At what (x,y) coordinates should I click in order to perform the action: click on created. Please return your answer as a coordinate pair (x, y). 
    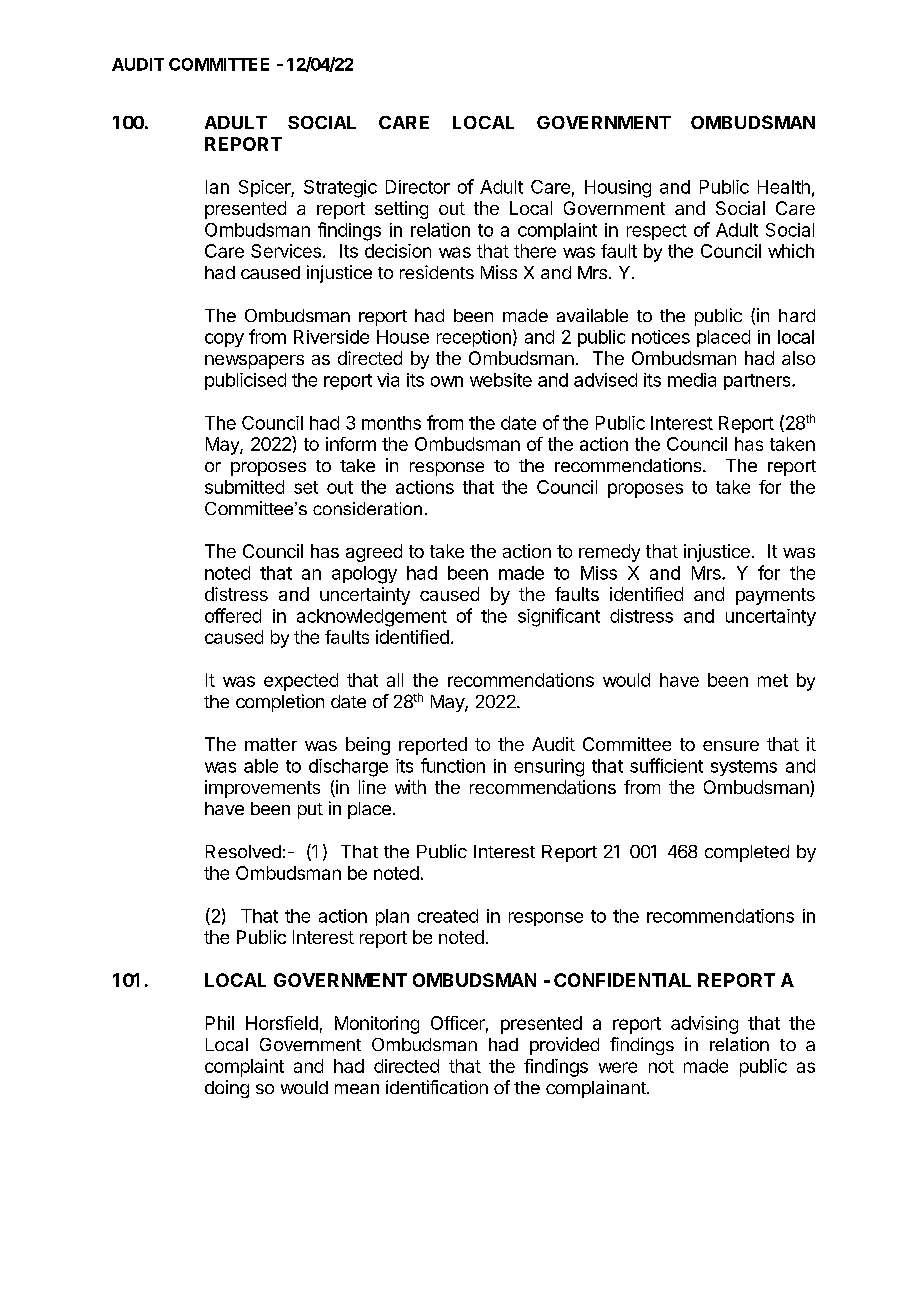
    Looking at the image, I should click on (448, 916).
